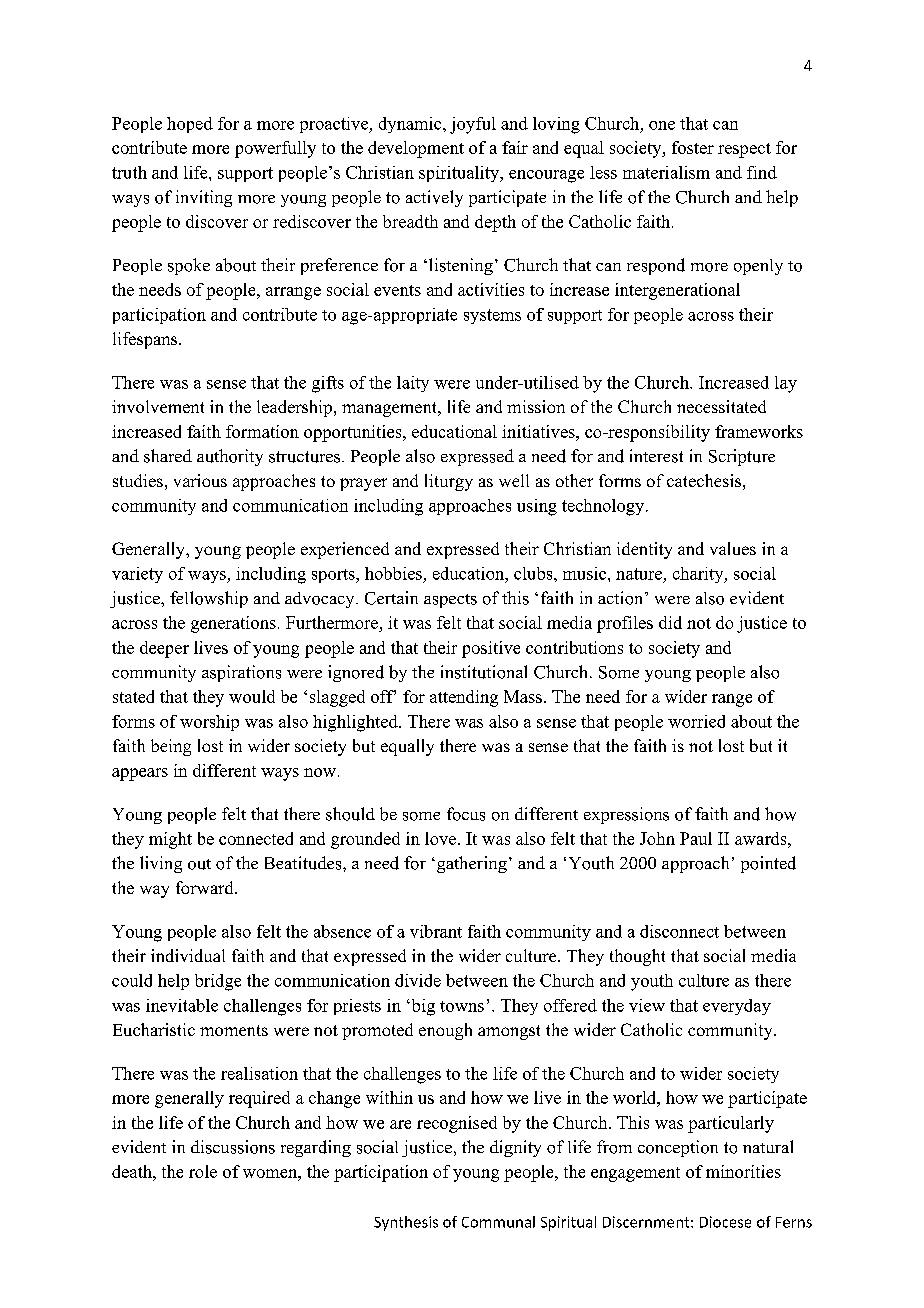 This screenshot has height=1308, width=924. What do you see at coordinates (693, 147) in the screenshot?
I see `foster` at bounding box center [693, 147].
